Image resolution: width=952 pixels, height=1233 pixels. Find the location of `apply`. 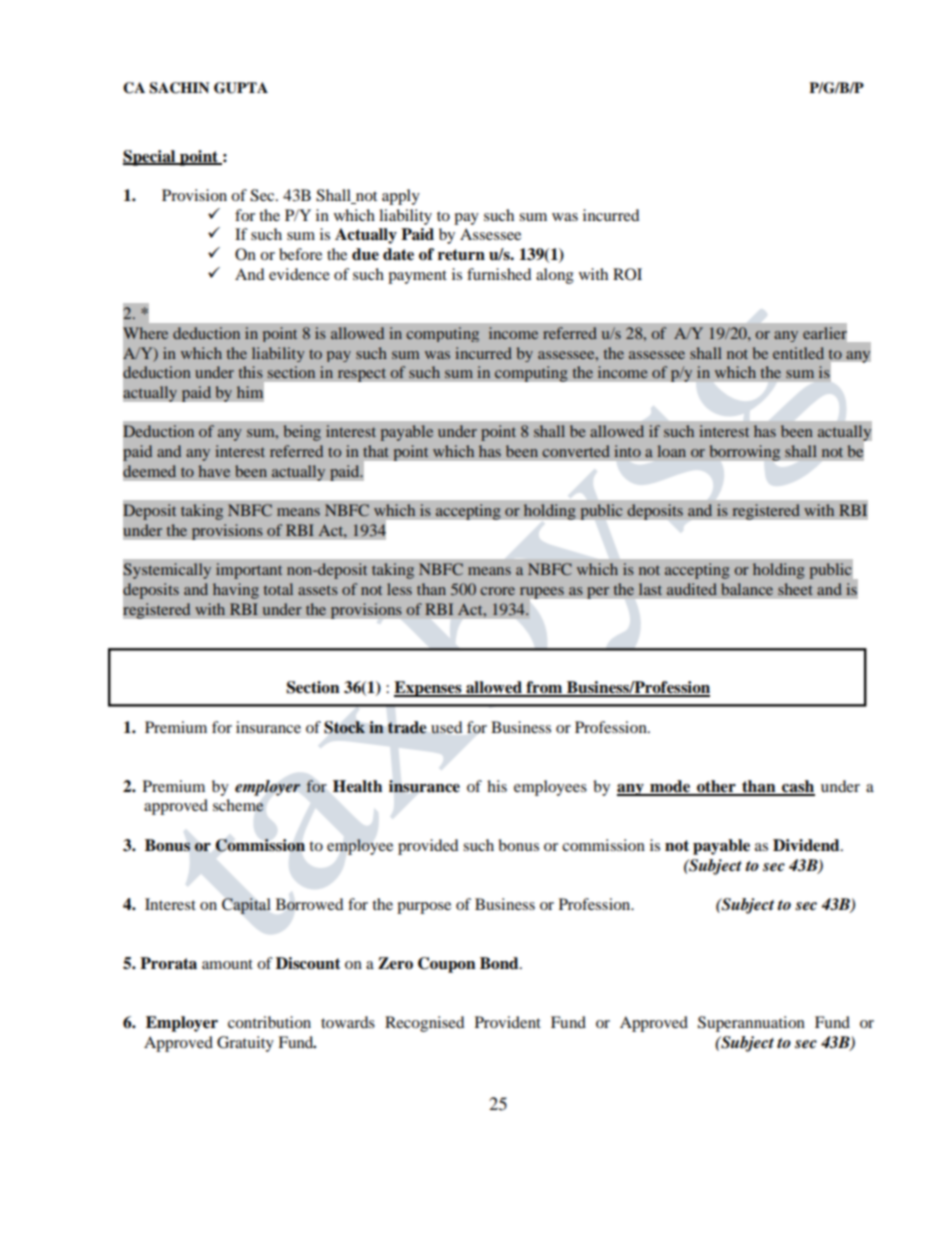

apply is located at coordinates (401, 197).
